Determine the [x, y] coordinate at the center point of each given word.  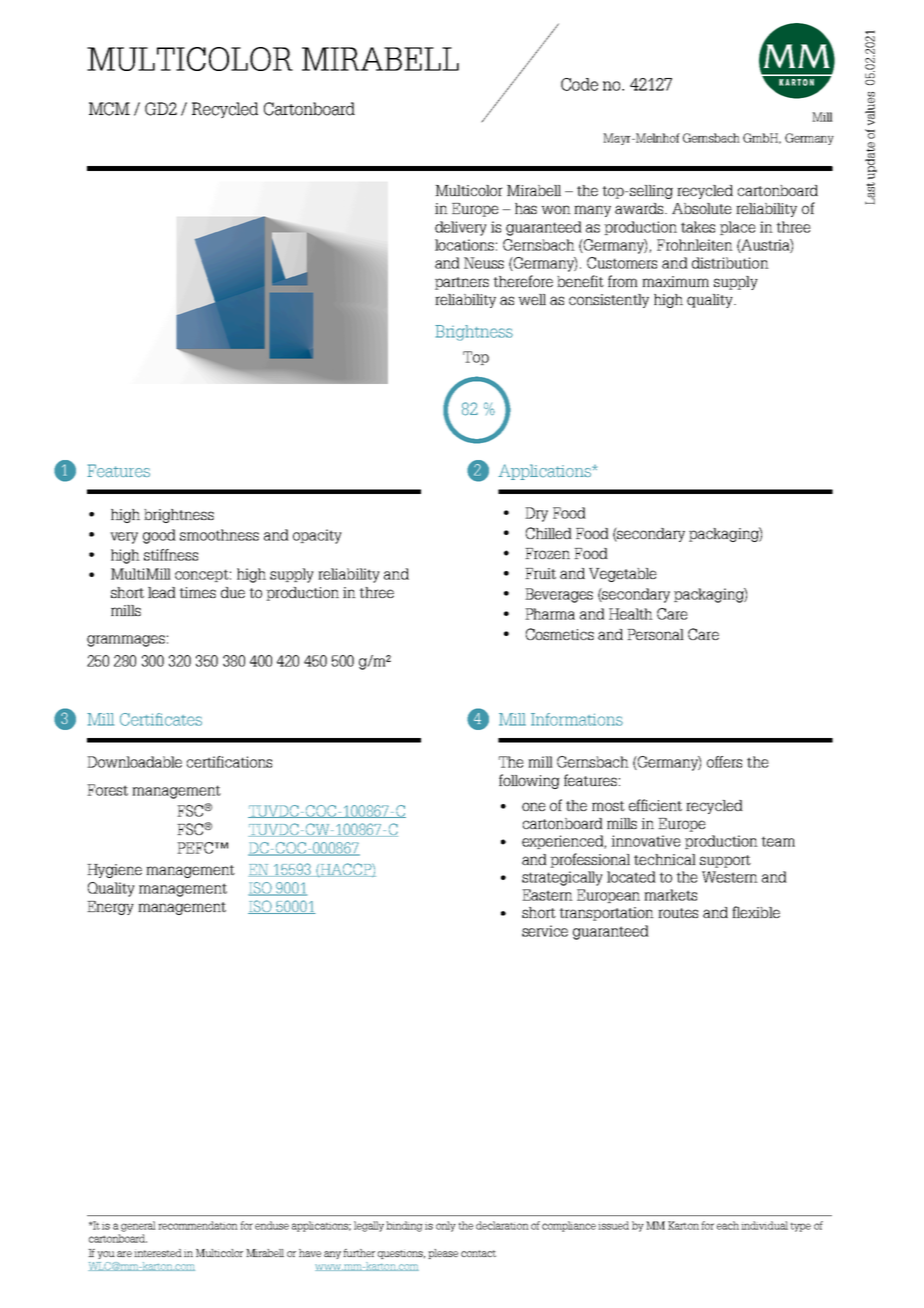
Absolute [702, 208]
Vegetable [623, 575]
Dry [536, 514]
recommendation [198, 1225]
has [526, 208]
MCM [109, 109]
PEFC [196, 848]
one [534, 806]
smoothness [219, 535]
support [725, 861]
